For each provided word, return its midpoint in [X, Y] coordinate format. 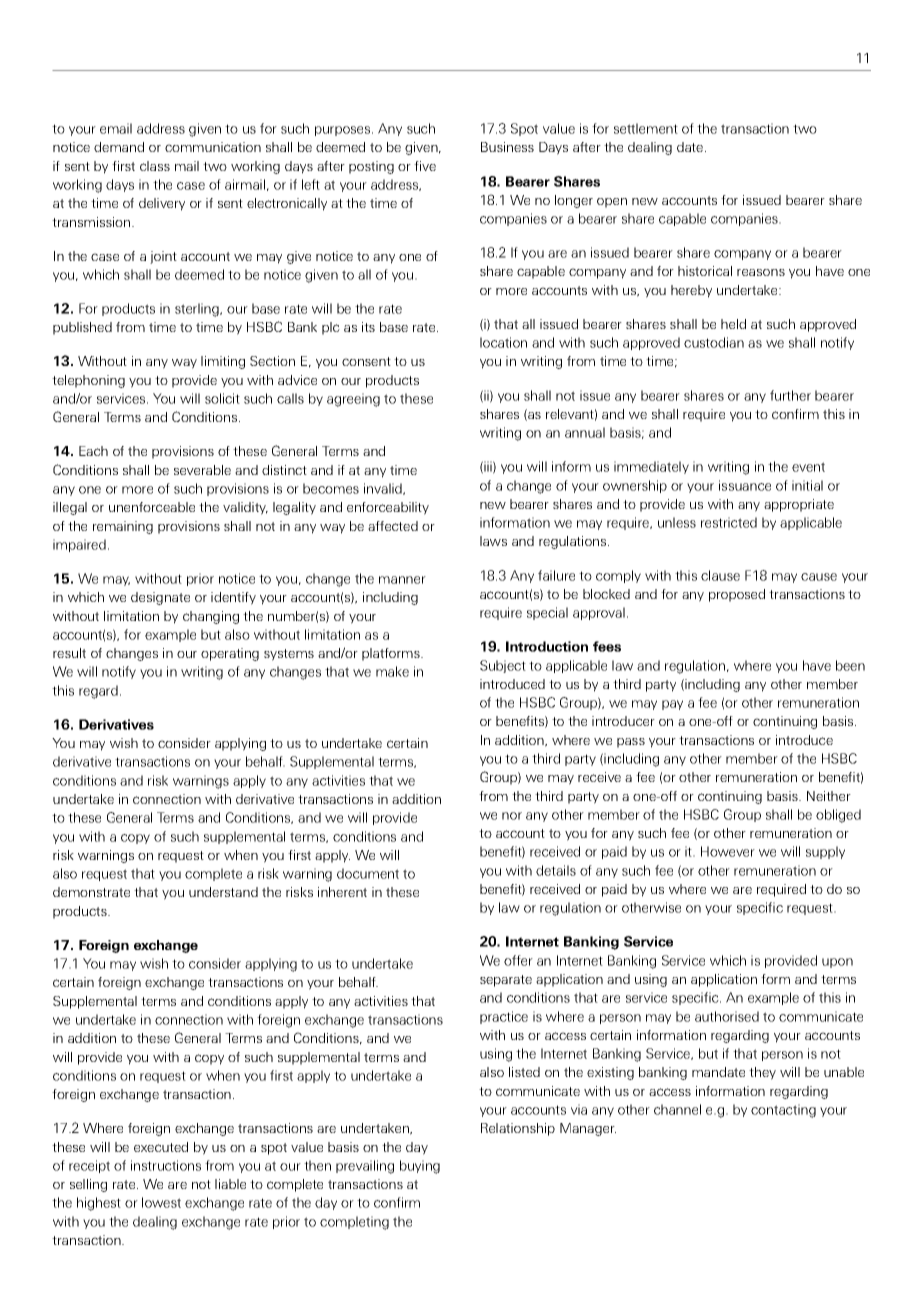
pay [672, 705]
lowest [161, 1202]
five [425, 166]
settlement [646, 128]
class [155, 166]
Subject [503, 666]
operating [230, 654]
